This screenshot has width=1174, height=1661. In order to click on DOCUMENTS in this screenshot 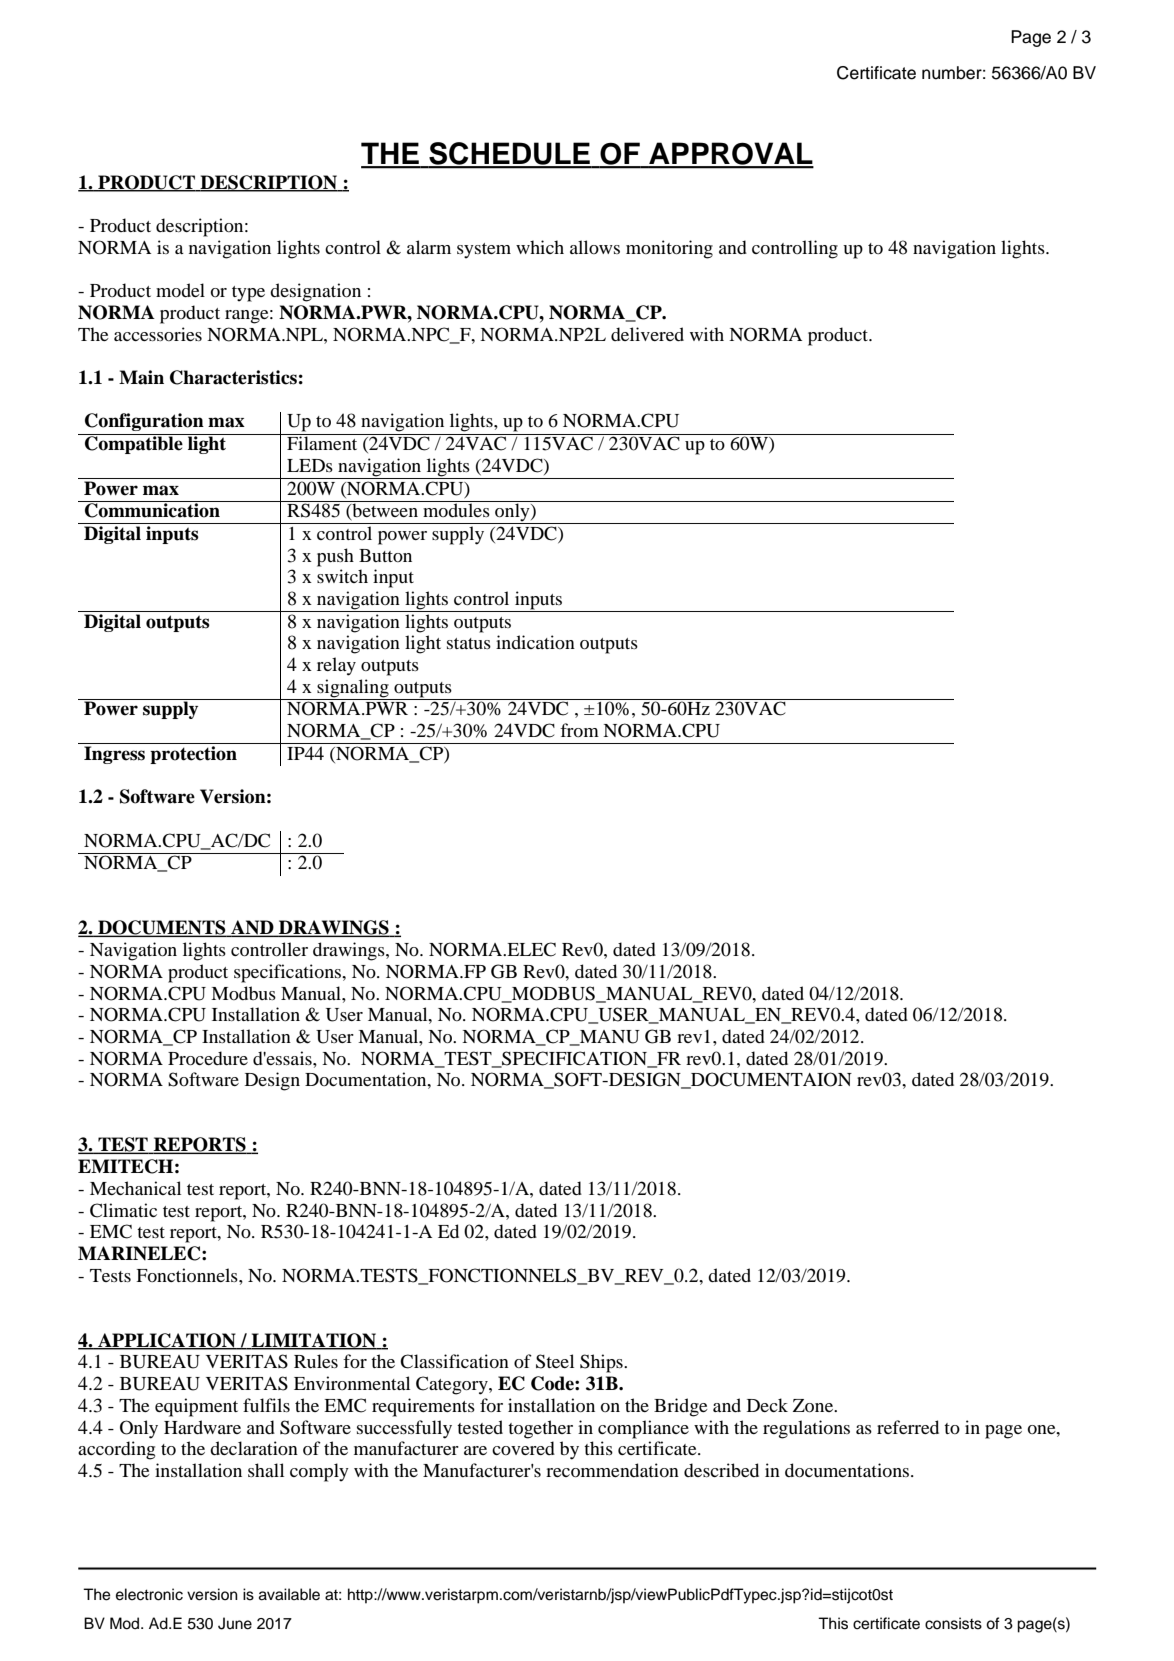, I will do `click(162, 928)`.
